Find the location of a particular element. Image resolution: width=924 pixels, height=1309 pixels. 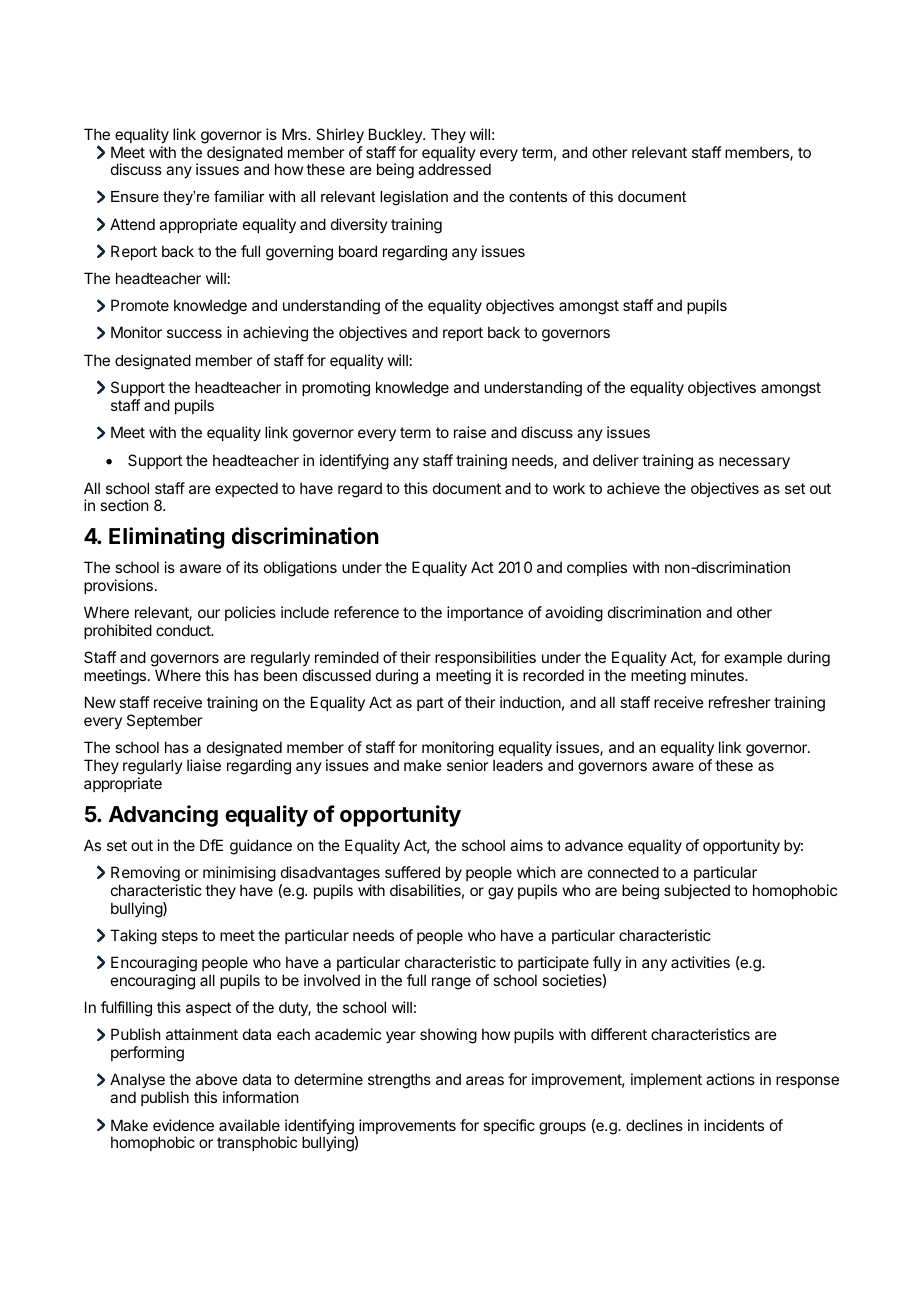

evidence is located at coordinates (183, 1125).
